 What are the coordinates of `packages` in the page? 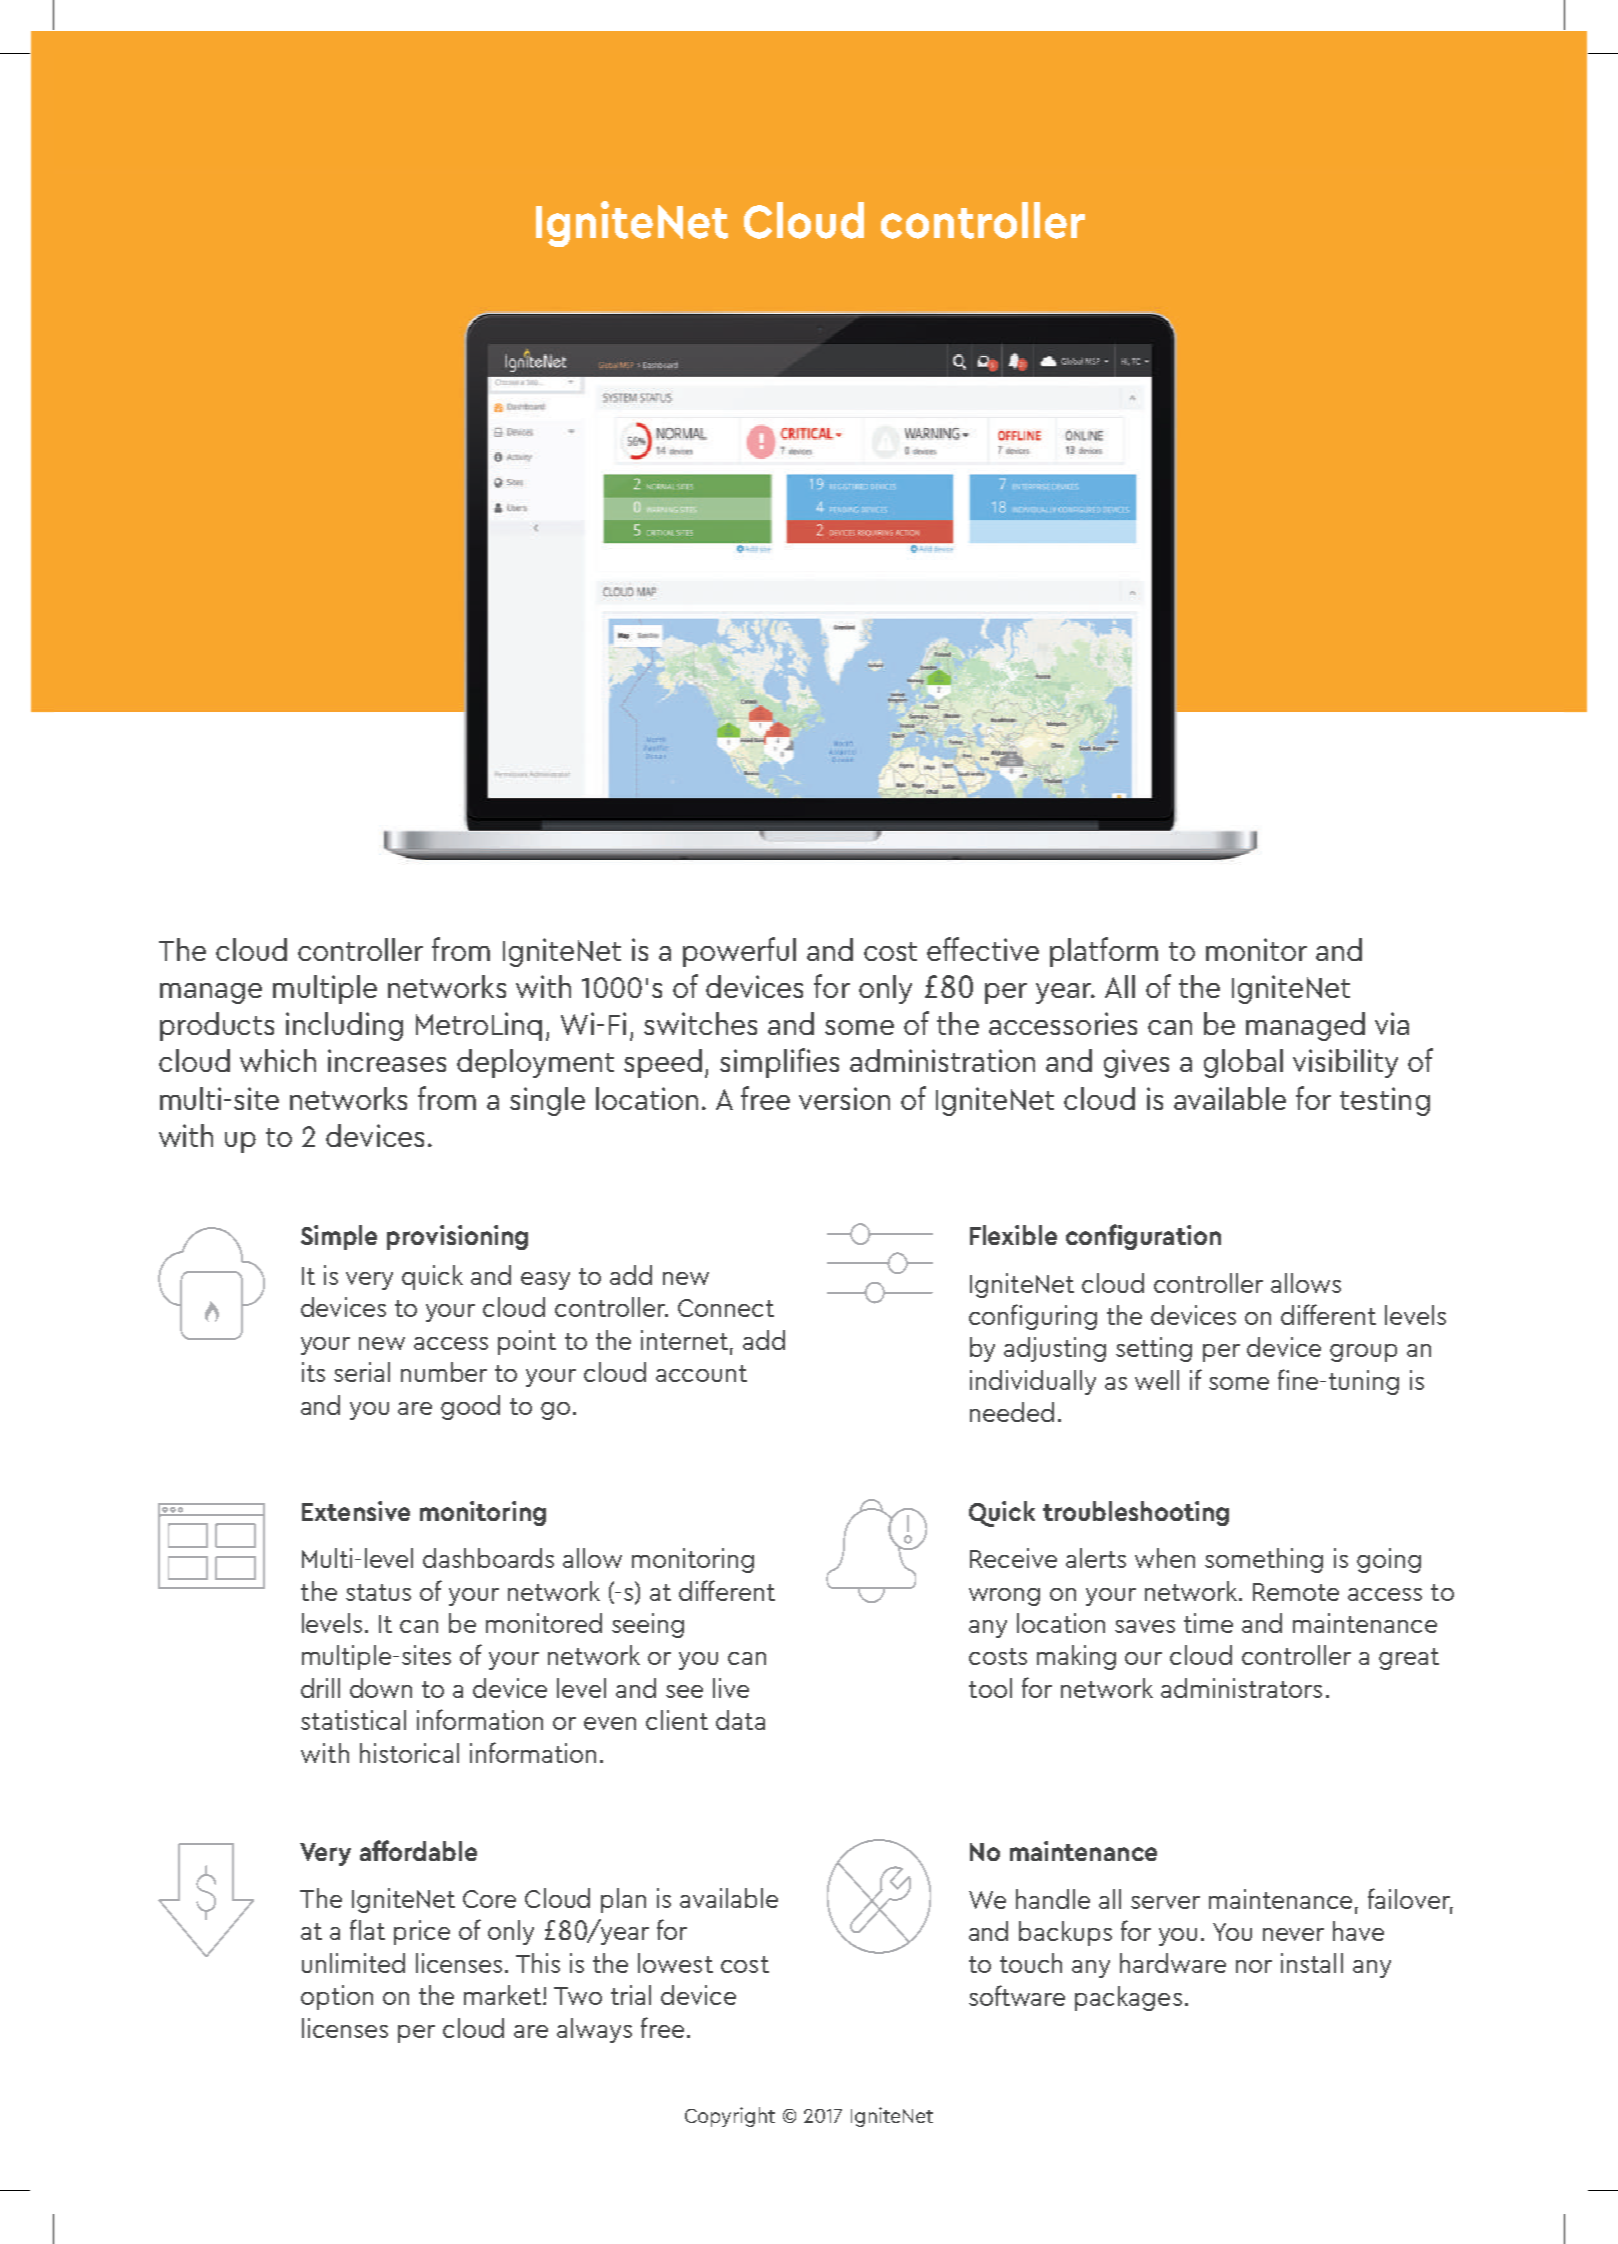 It's located at (1128, 1998).
